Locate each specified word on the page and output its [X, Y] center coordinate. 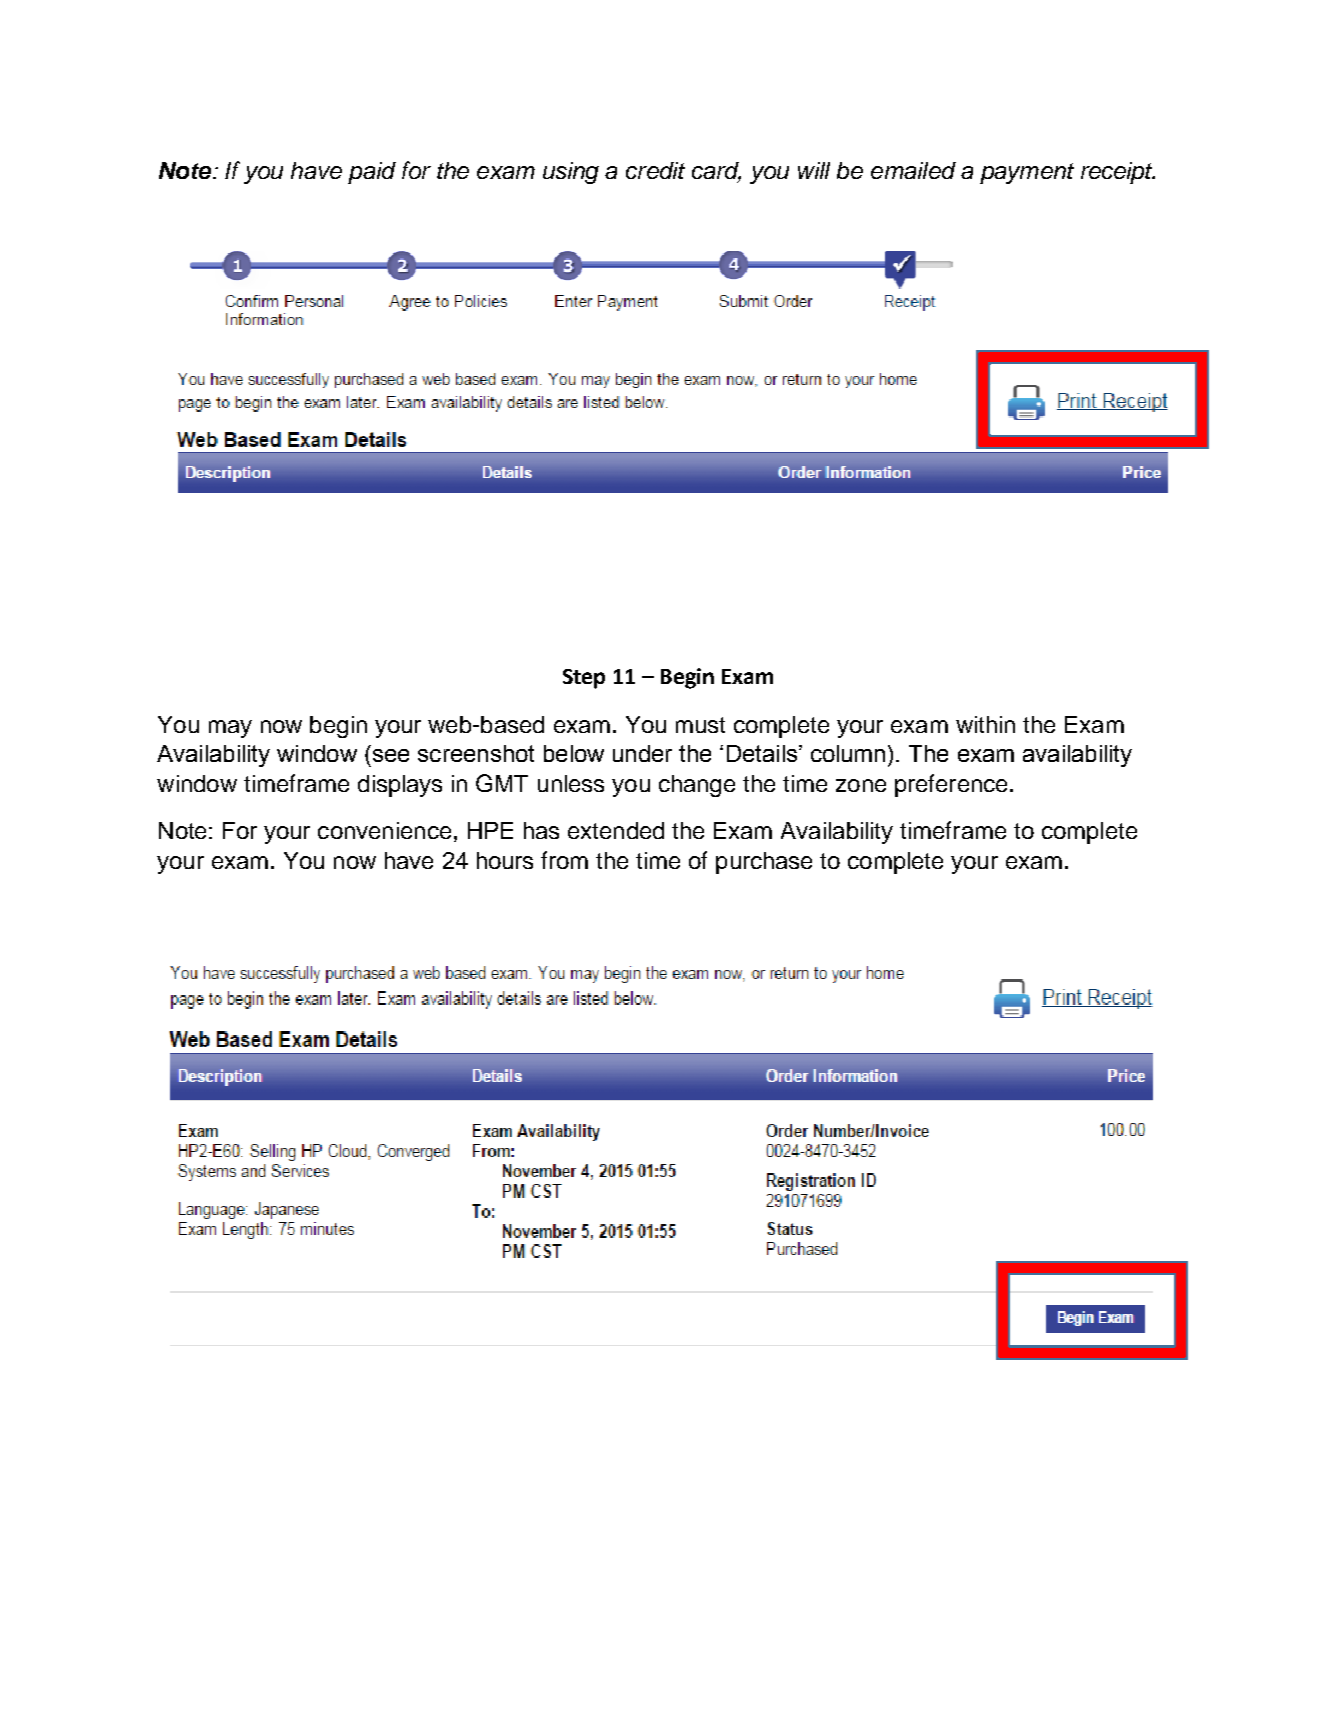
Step [584, 679]
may [230, 729]
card [716, 172]
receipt [1118, 173]
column [848, 753]
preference [951, 785]
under [642, 753]
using [571, 173]
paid [372, 173]
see [391, 755]
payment [1027, 173]
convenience [384, 830]
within [985, 724]
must [700, 725]
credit [655, 170]
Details [762, 753]
